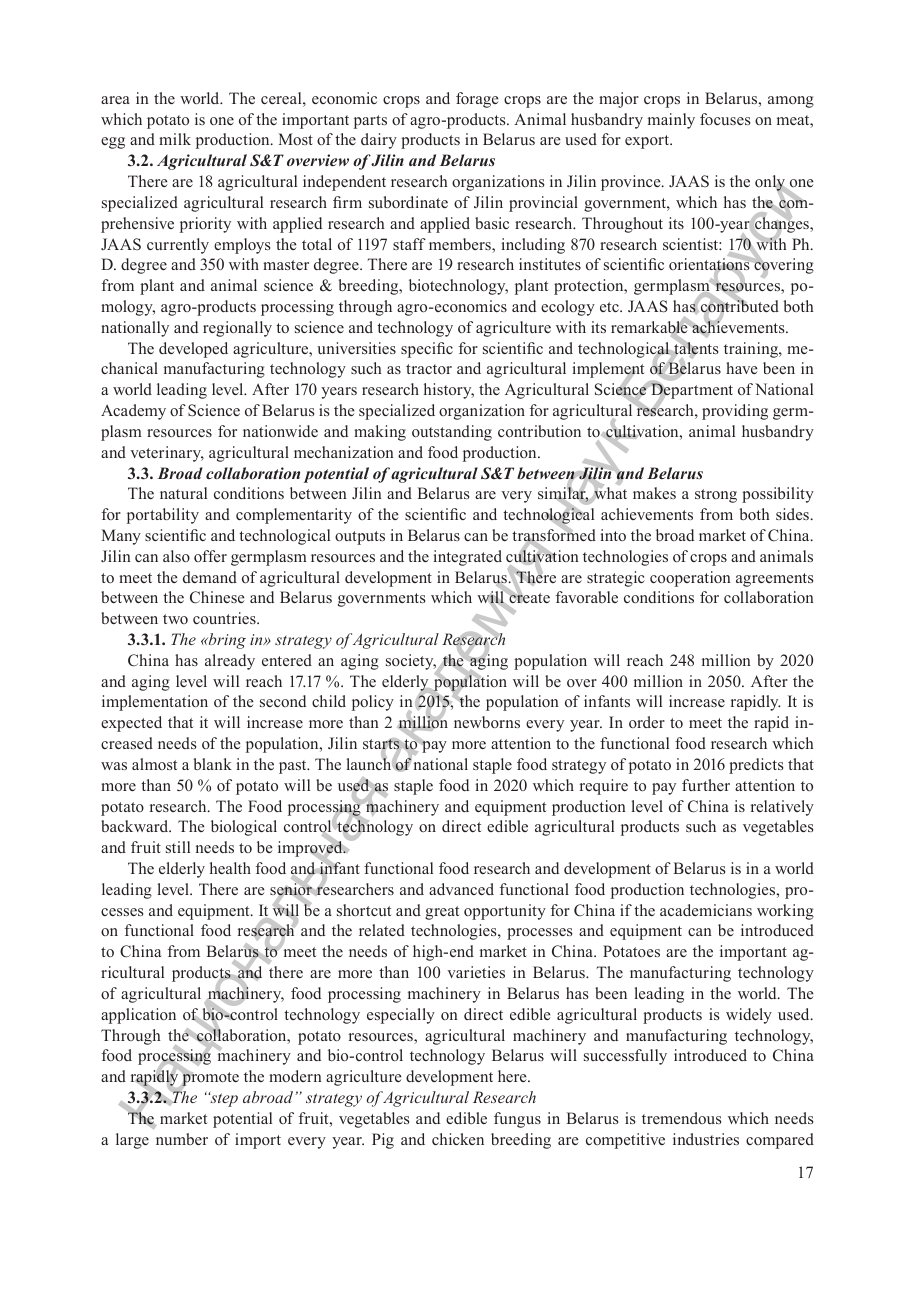 This screenshot has width=924, height=1308. I want to click on step, so click(223, 1099).
